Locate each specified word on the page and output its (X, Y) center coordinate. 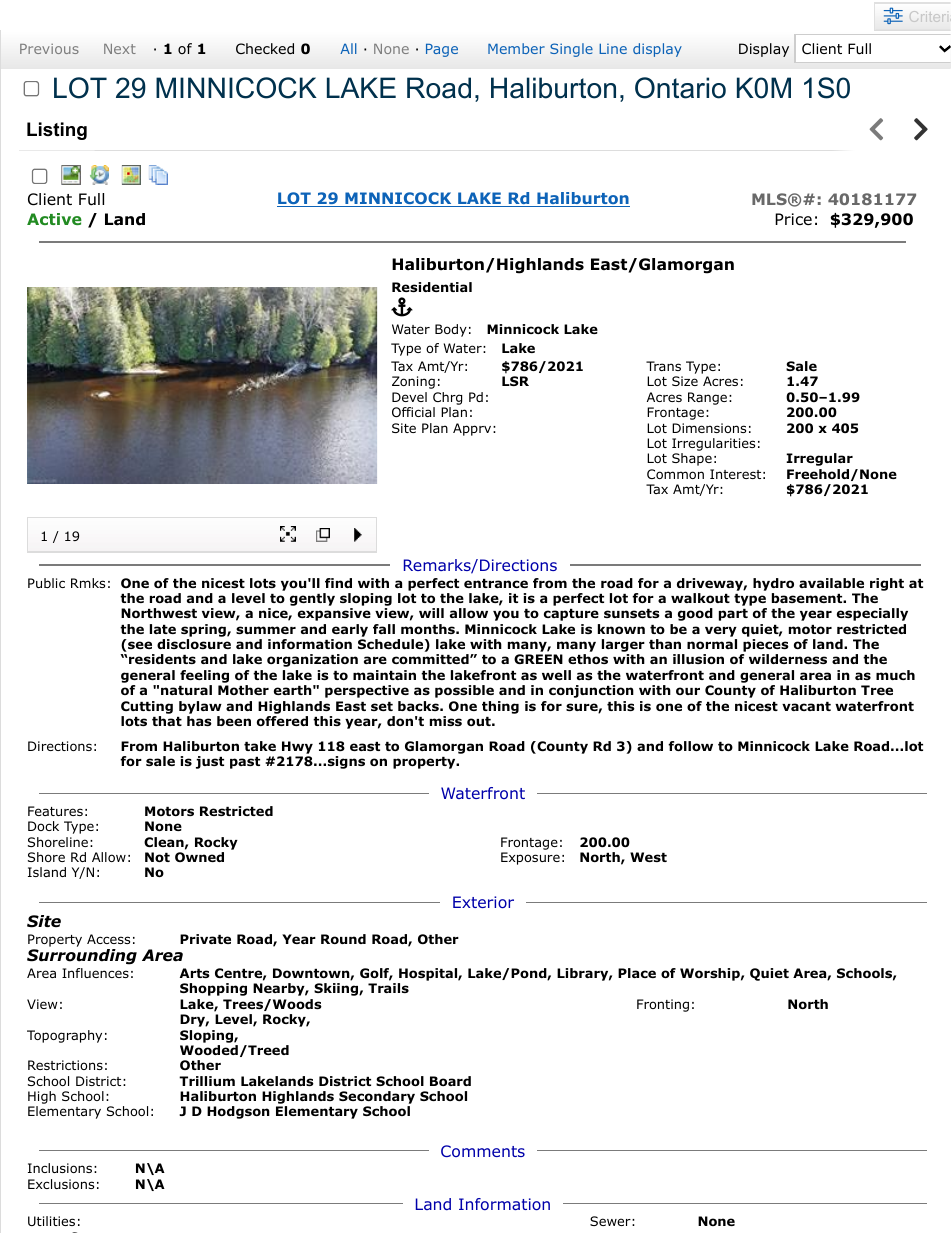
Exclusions (61, 1184)
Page (442, 50)
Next (120, 49)
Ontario (680, 88)
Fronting (663, 1005)
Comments (483, 1151)
